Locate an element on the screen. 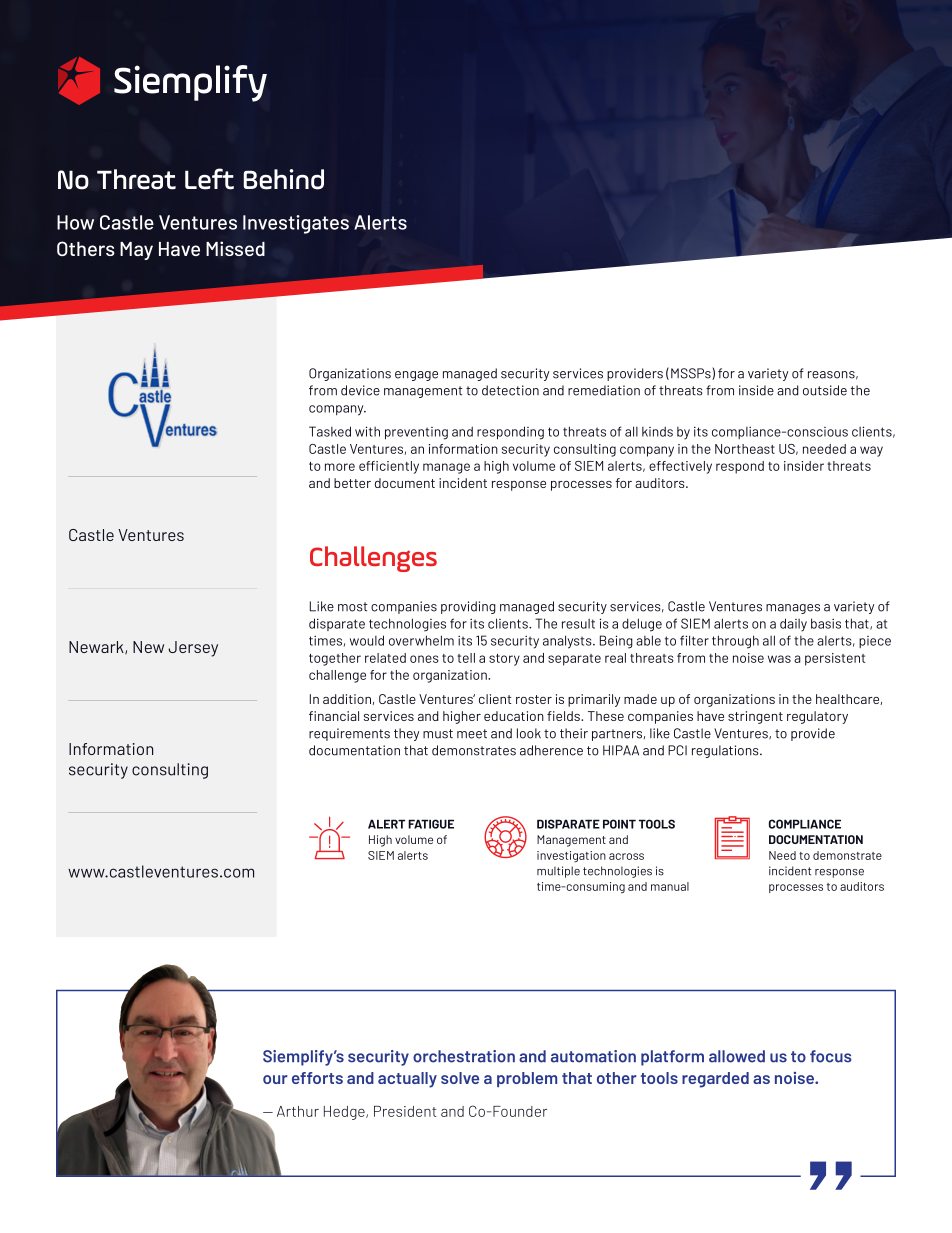  tell is located at coordinates (466, 658).
